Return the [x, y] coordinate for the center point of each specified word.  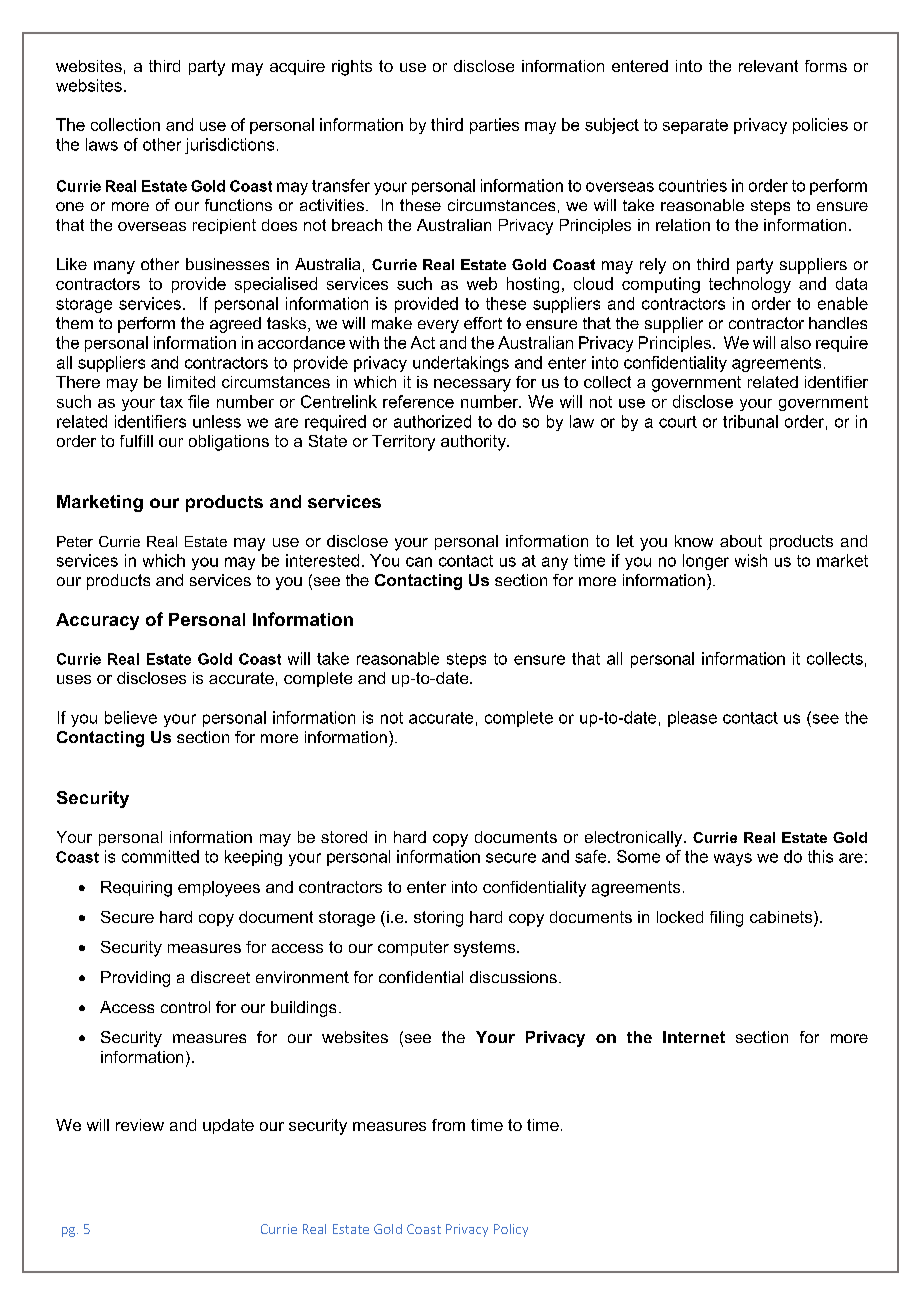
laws [102, 144]
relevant [768, 66]
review [140, 1125]
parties [494, 126]
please [692, 719]
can [419, 562]
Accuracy [97, 621]
